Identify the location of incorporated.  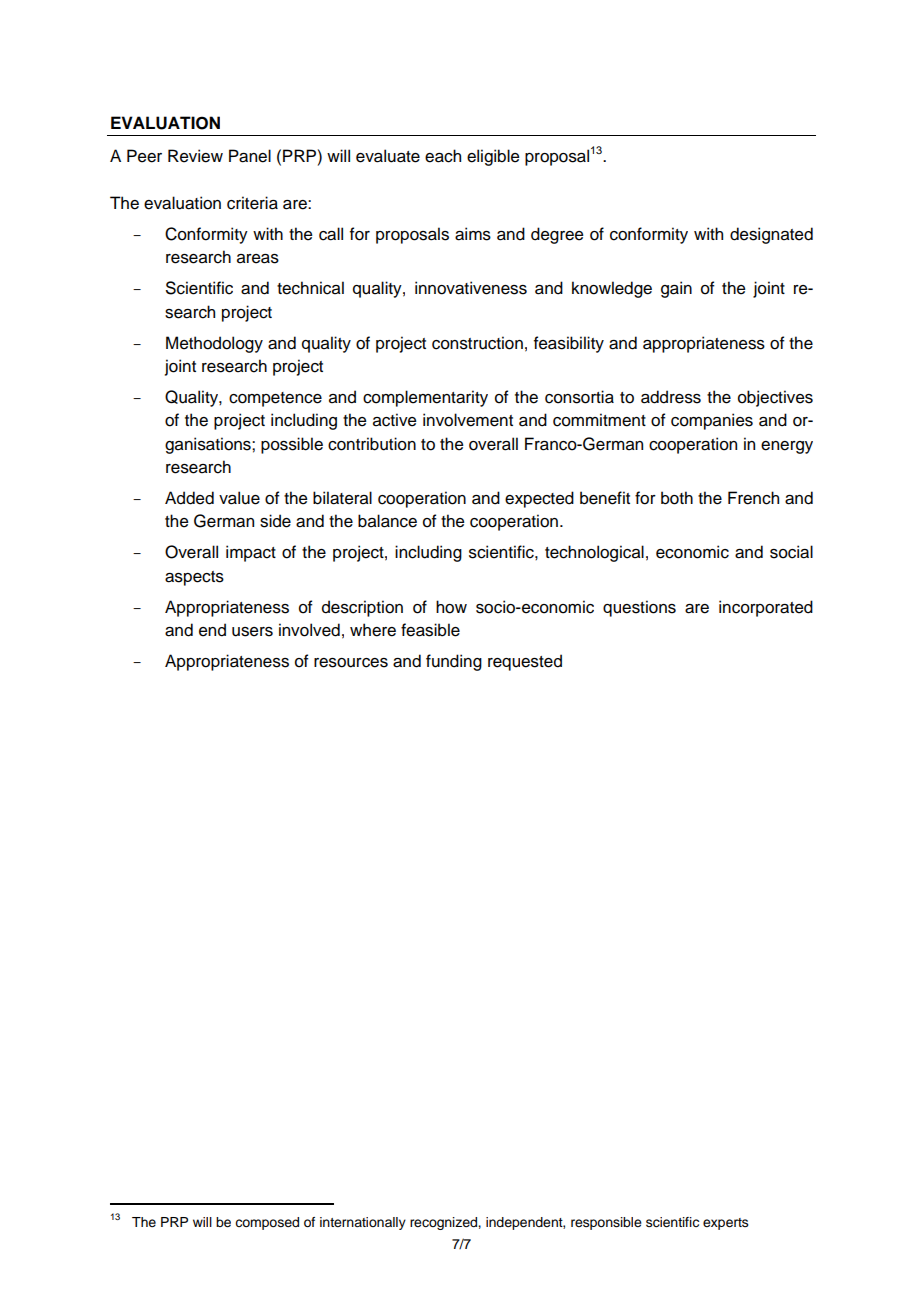
(766, 608).
